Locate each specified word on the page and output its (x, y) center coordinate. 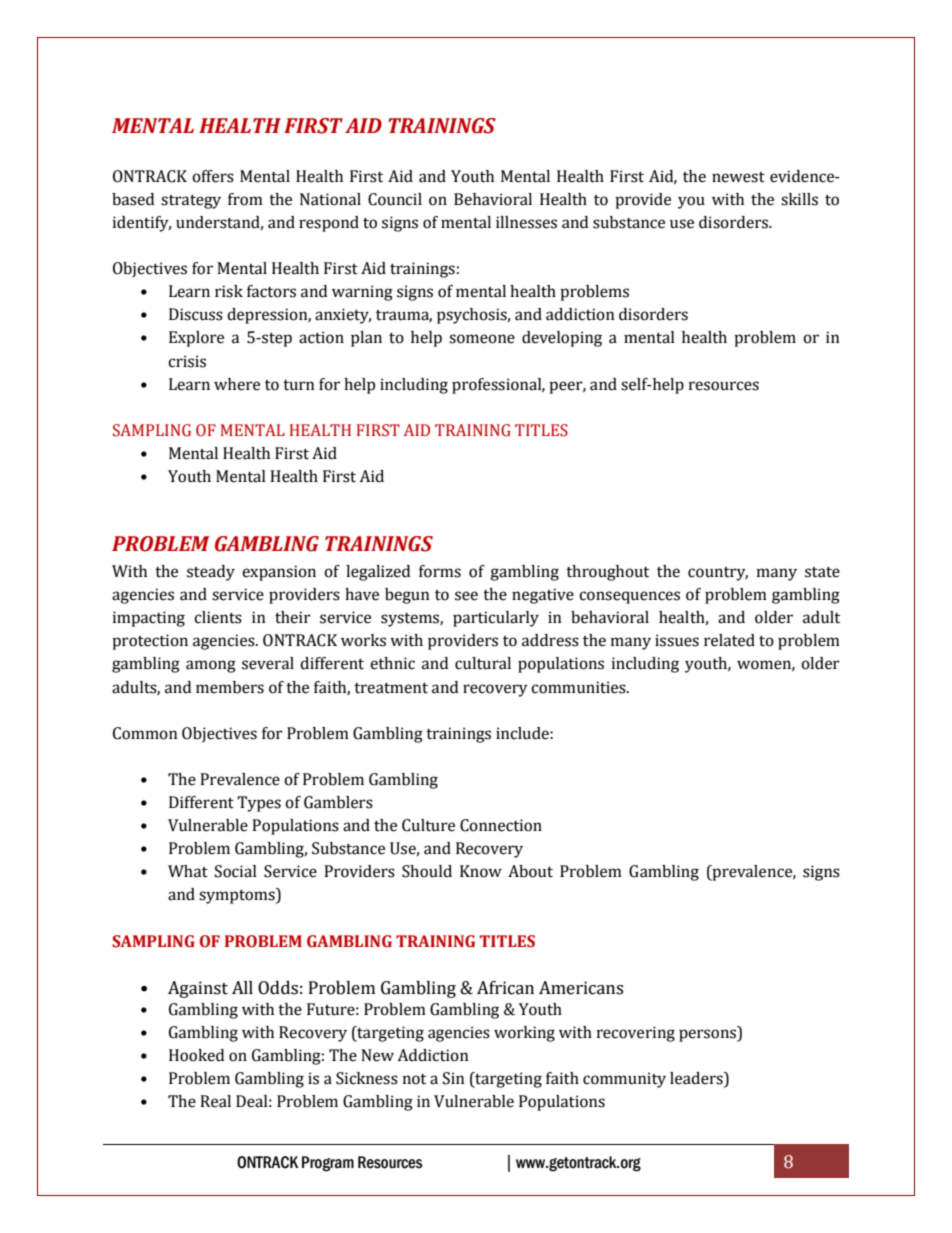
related (729, 640)
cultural (483, 663)
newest (738, 177)
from (245, 199)
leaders (697, 1078)
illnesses (526, 222)
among (211, 666)
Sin (454, 1078)
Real (215, 1101)
